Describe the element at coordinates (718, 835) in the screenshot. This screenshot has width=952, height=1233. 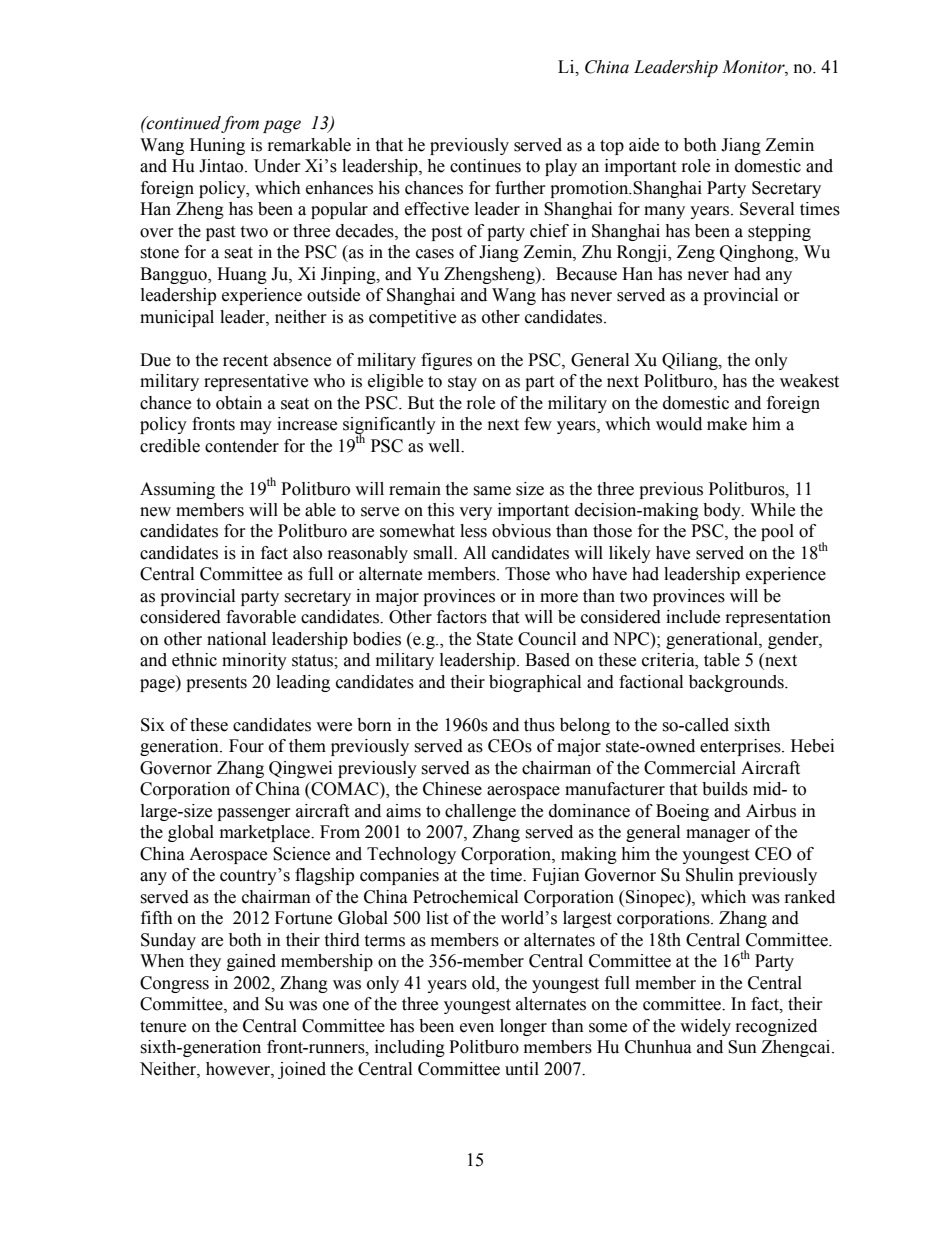
I see `manager` at that location.
